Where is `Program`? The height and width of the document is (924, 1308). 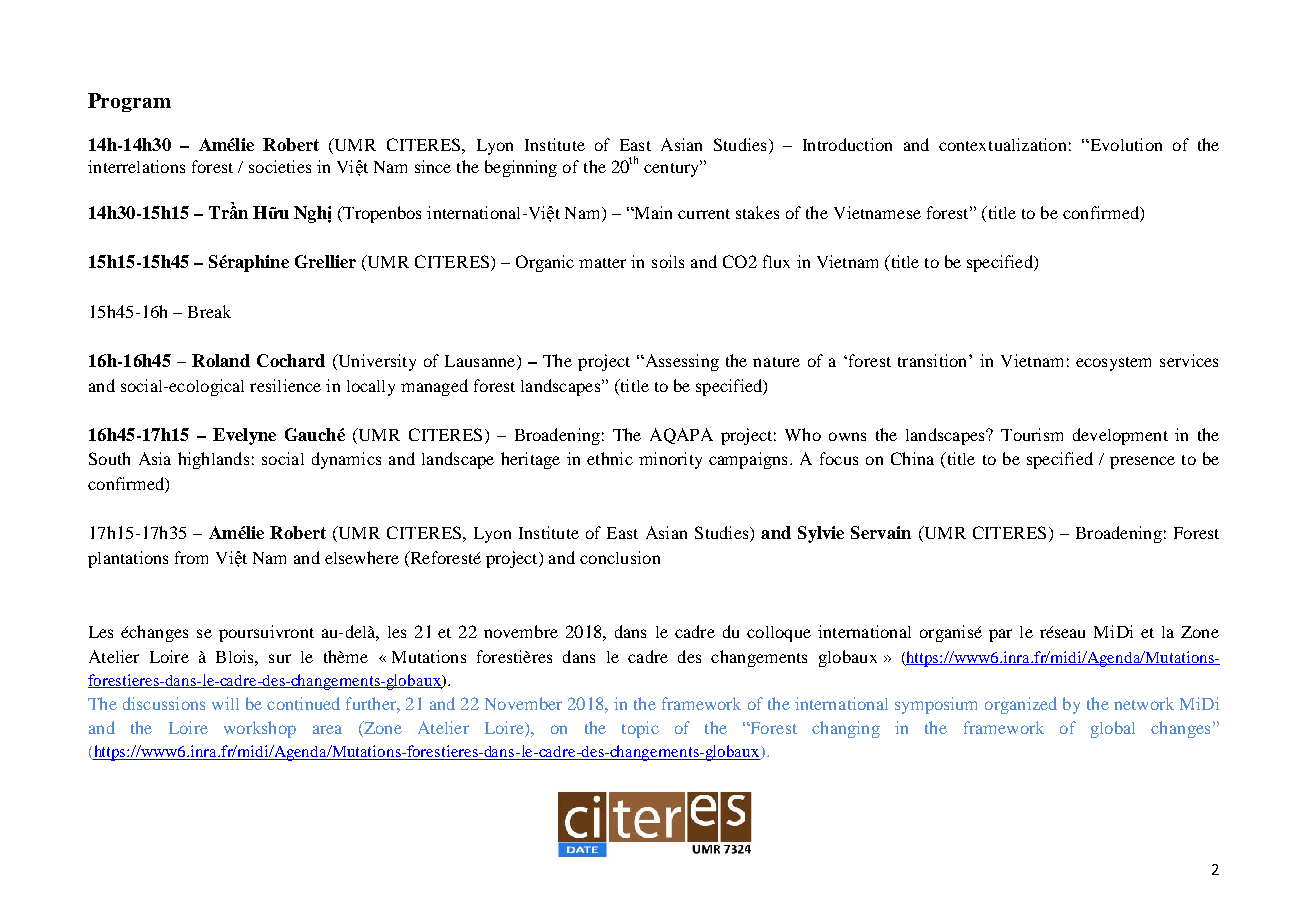 Program is located at coordinates (129, 102).
